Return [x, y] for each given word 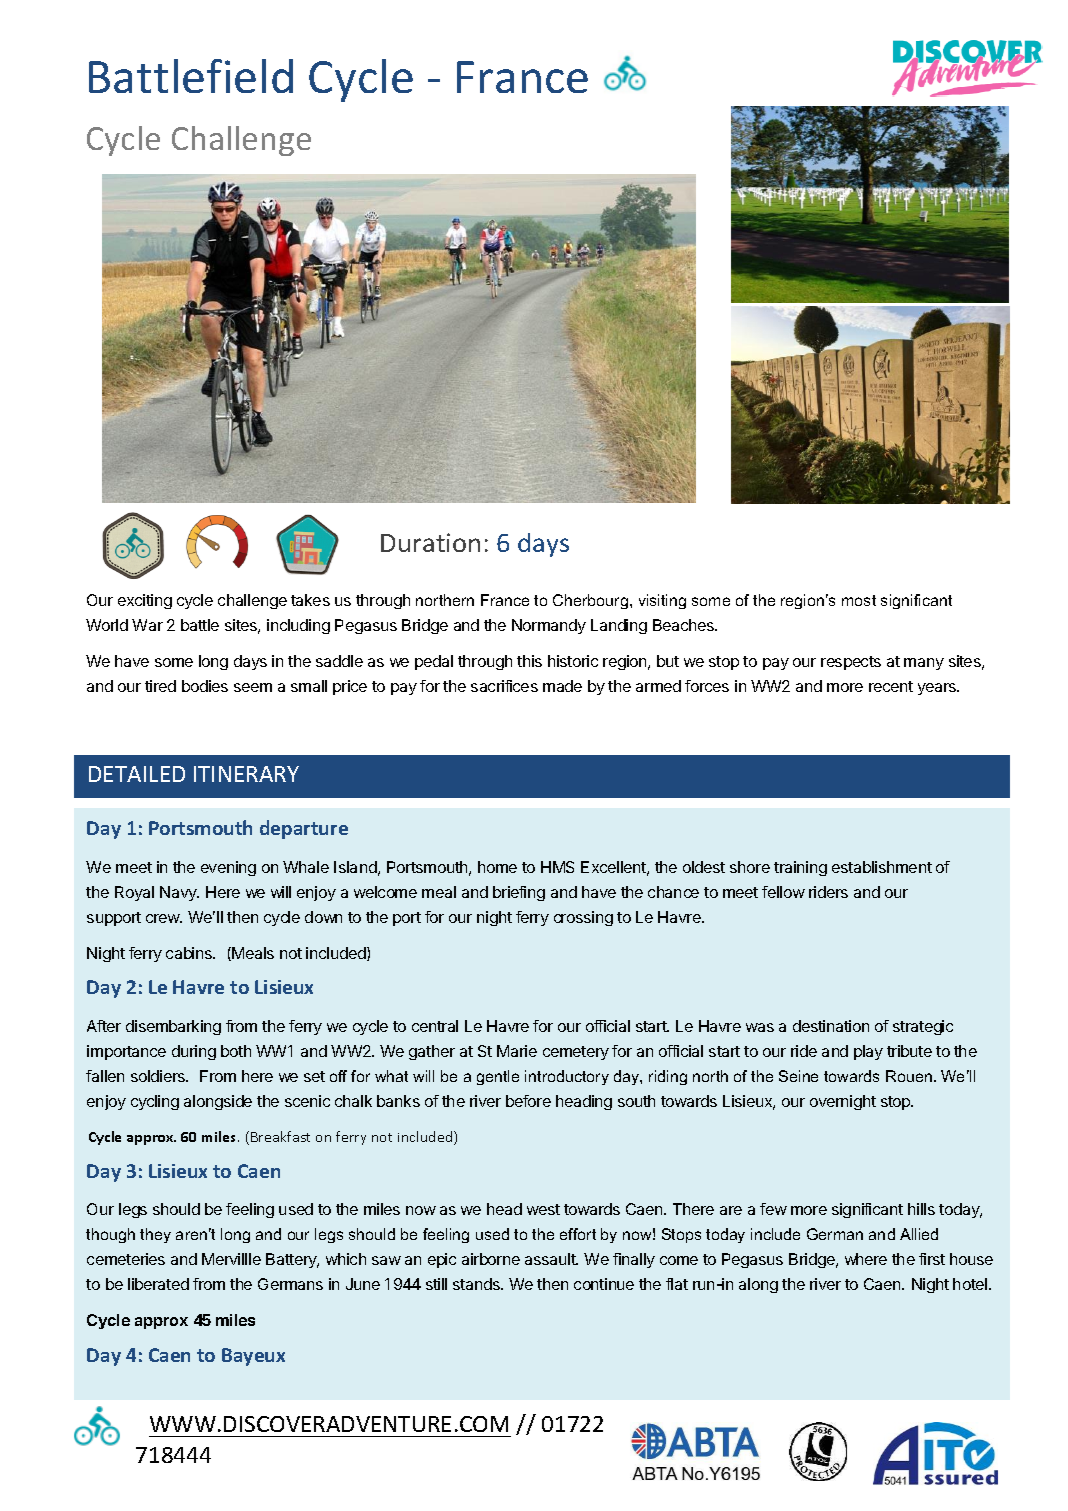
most [859, 600]
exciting [145, 601]
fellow [783, 892]
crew [164, 918]
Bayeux [253, 1357]
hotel [971, 1284]
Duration [430, 542]
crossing [583, 918]
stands [477, 1284]
